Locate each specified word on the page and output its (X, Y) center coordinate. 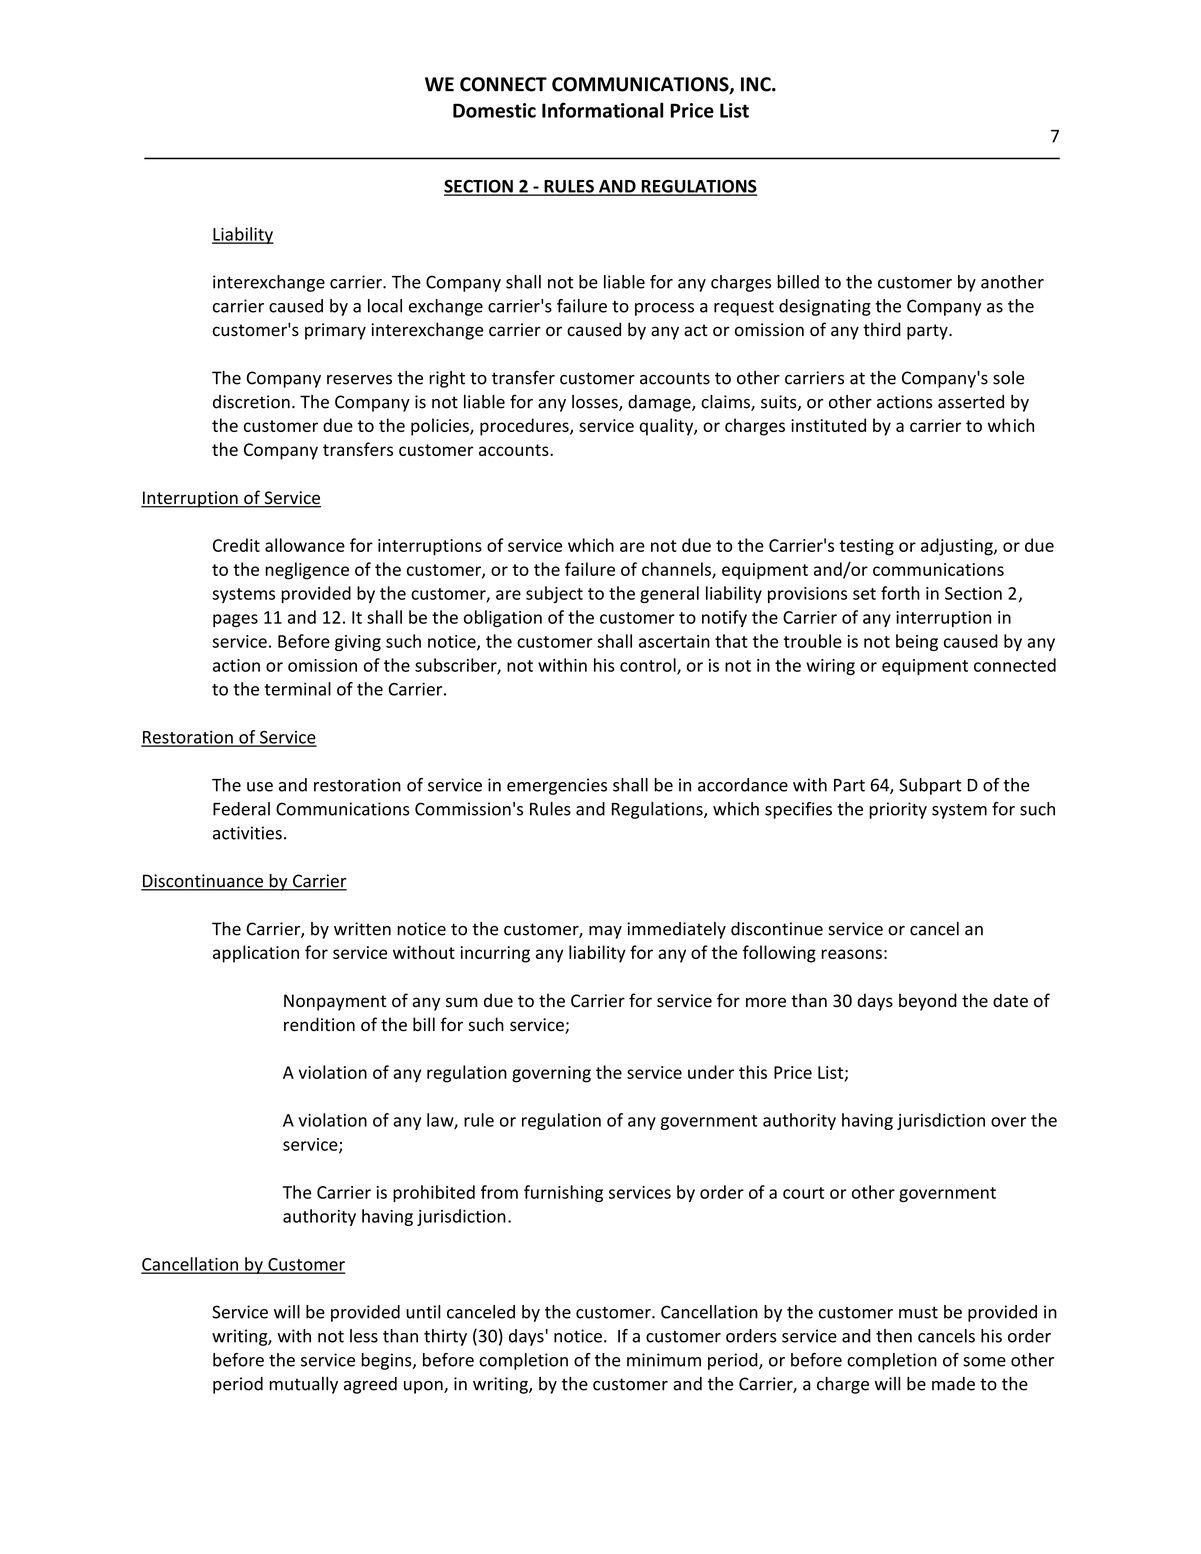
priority (898, 810)
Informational (602, 110)
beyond (928, 1002)
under (711, 1072)
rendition (319, 1024)
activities (247, 833)
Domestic (494, 110)
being (917, 642)
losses (596, 403)
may (605, 932)
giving (358, 643)
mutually (303, 1385)
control (649, 666)
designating (825, 307)
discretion (251, 402)
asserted (971, 402)
